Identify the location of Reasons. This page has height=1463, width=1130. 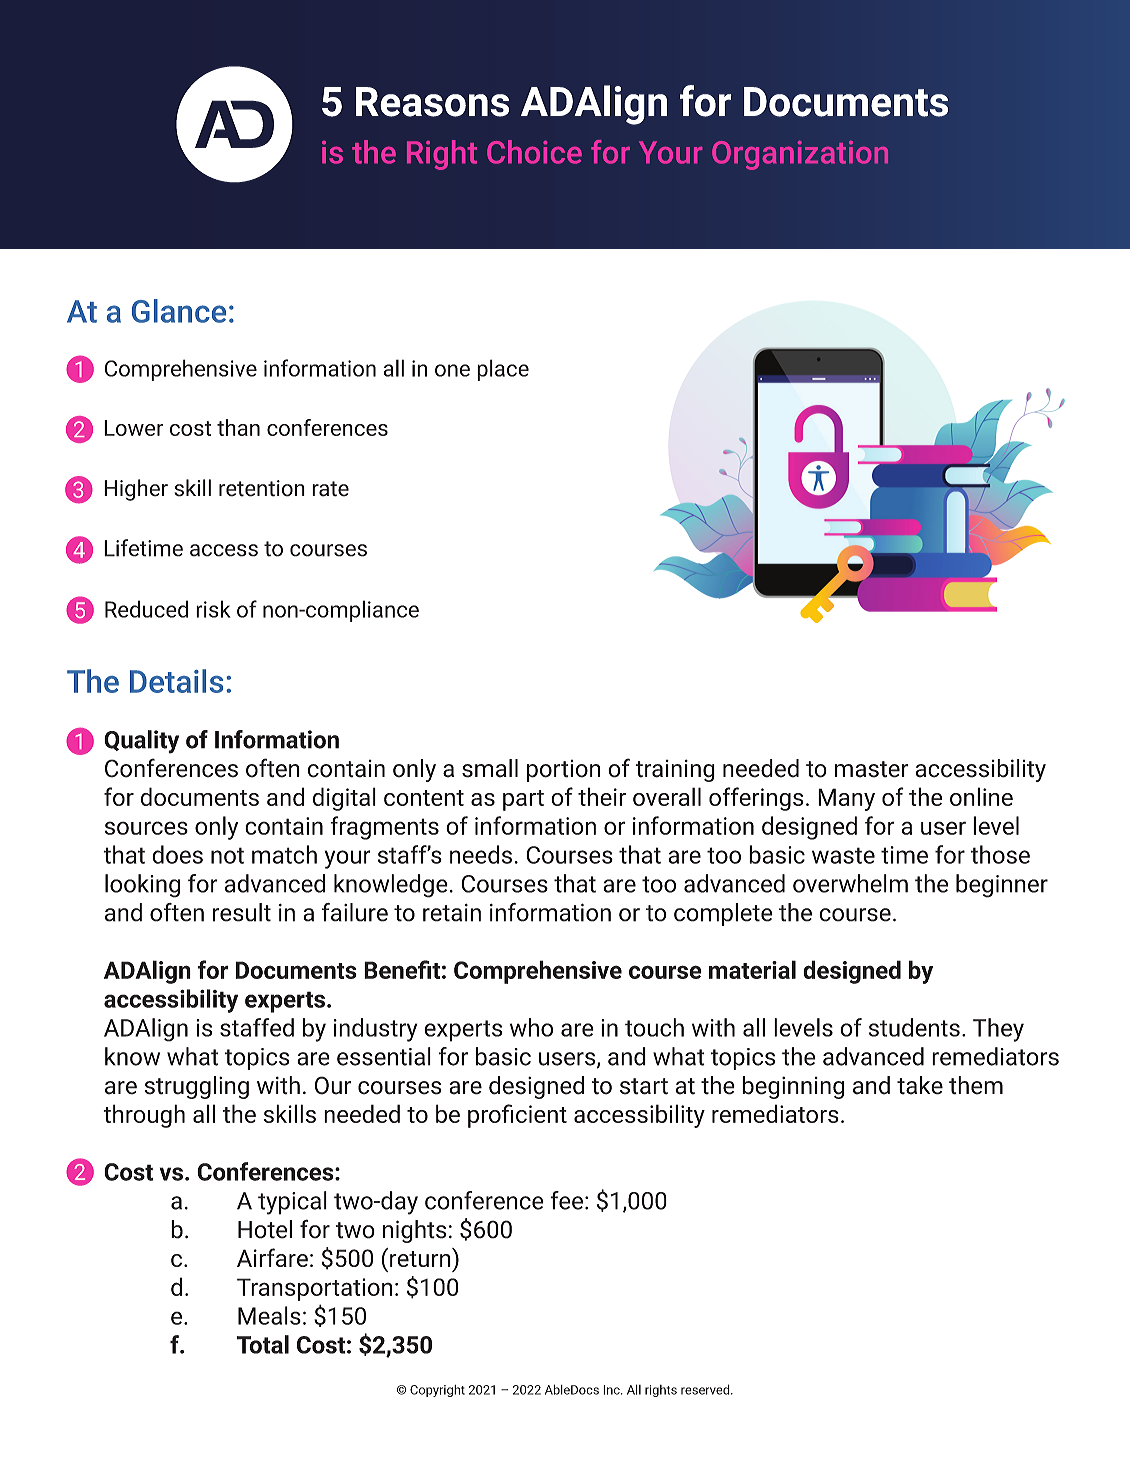
(432, 102).
